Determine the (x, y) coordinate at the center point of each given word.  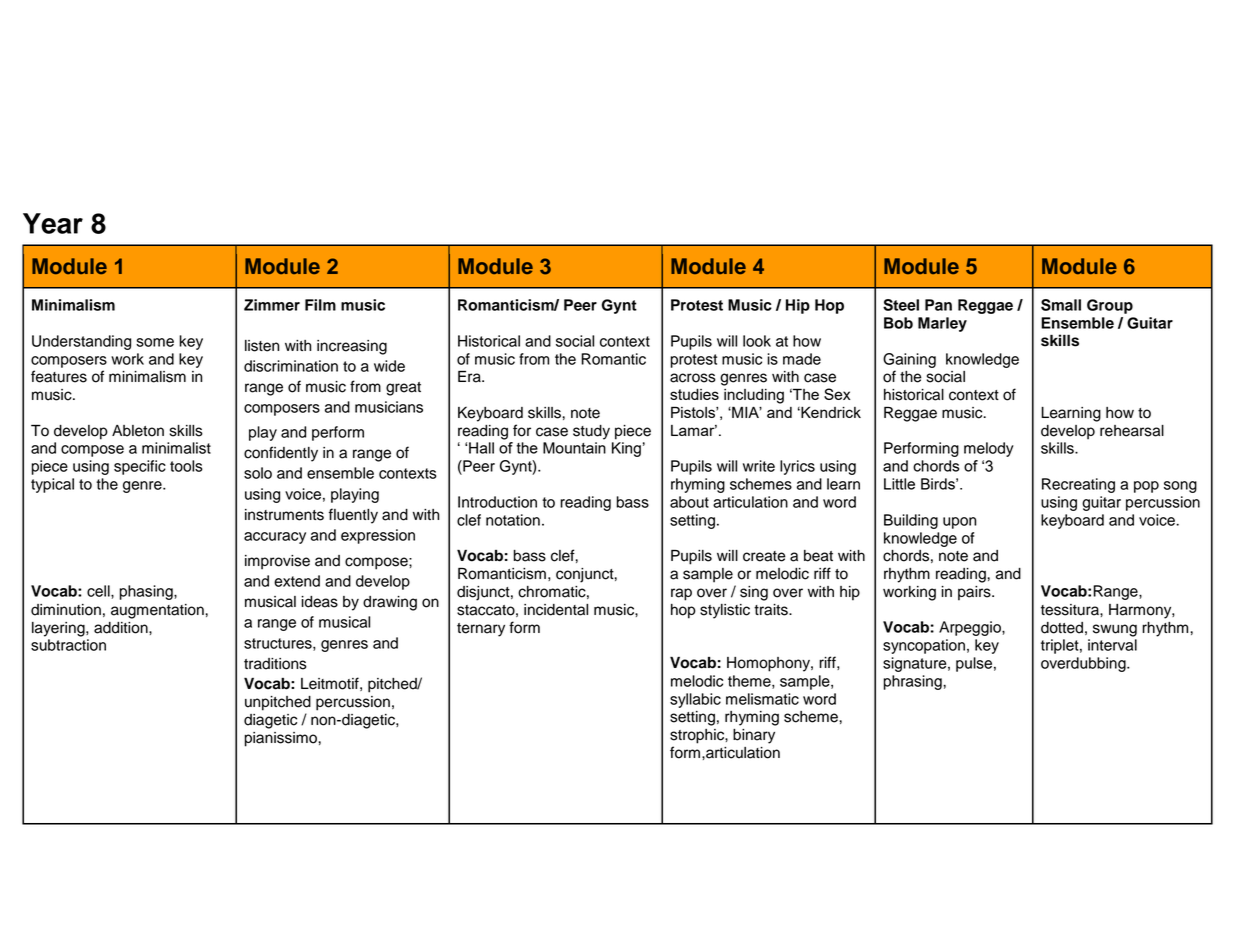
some (155, 342)
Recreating (1078, 485)
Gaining (909, 360)
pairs (975, 593)
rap (681, 594)
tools (186, 466)
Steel (901, 305)
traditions (275, 664)
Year (53, 223)
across (693, 378)
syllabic (695, 700)
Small (1061, 305)
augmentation (158, 611)
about (689, 502)
